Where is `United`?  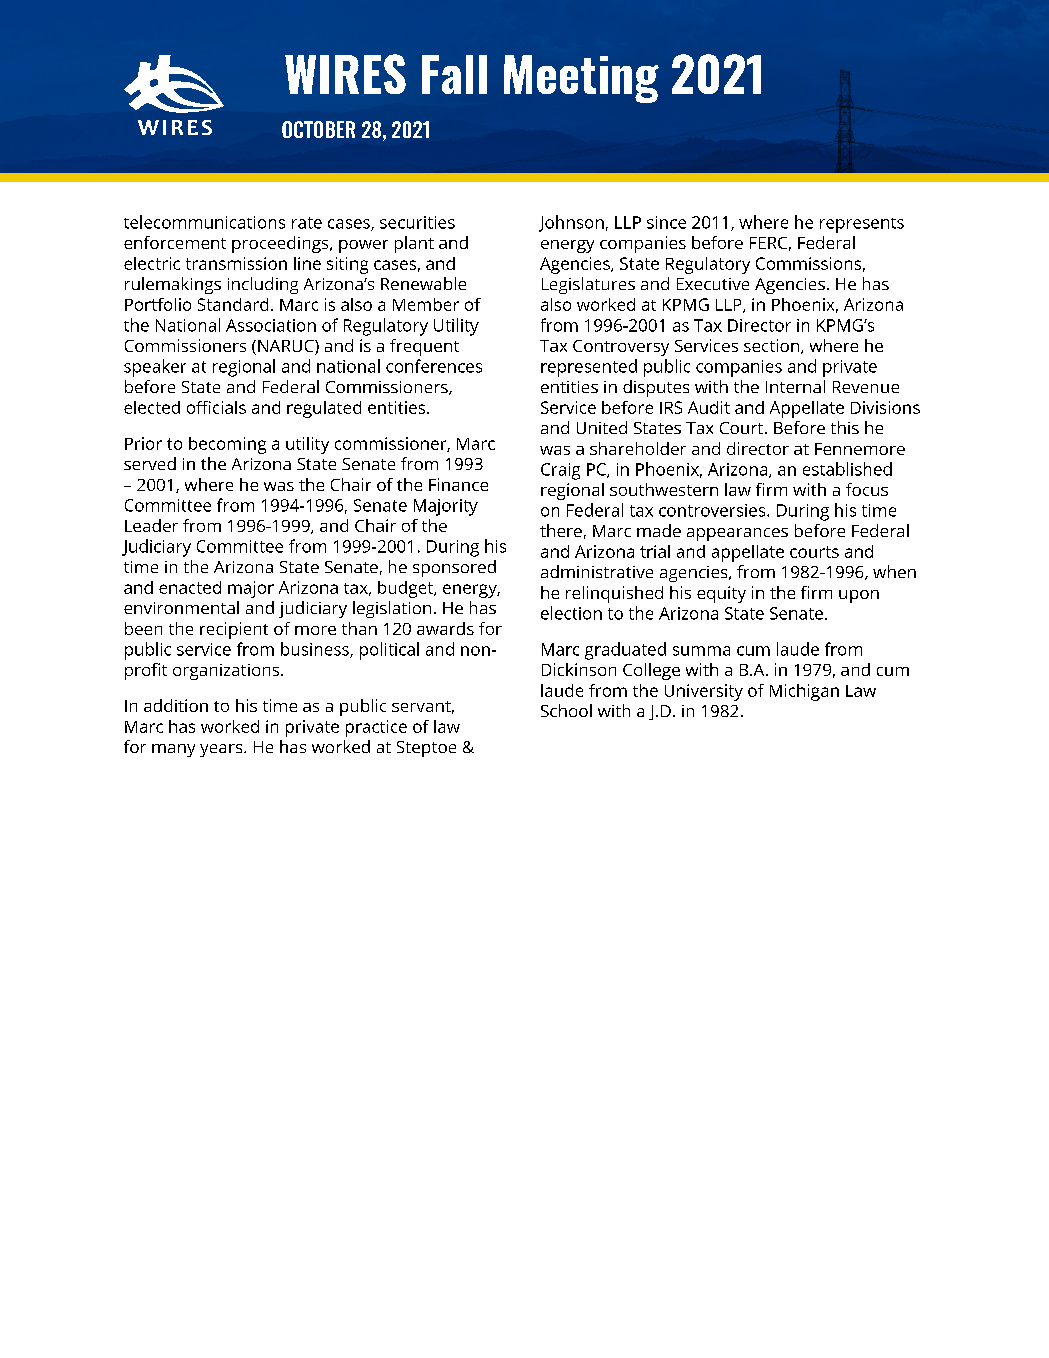 United is located at coordinates (602, 427).
